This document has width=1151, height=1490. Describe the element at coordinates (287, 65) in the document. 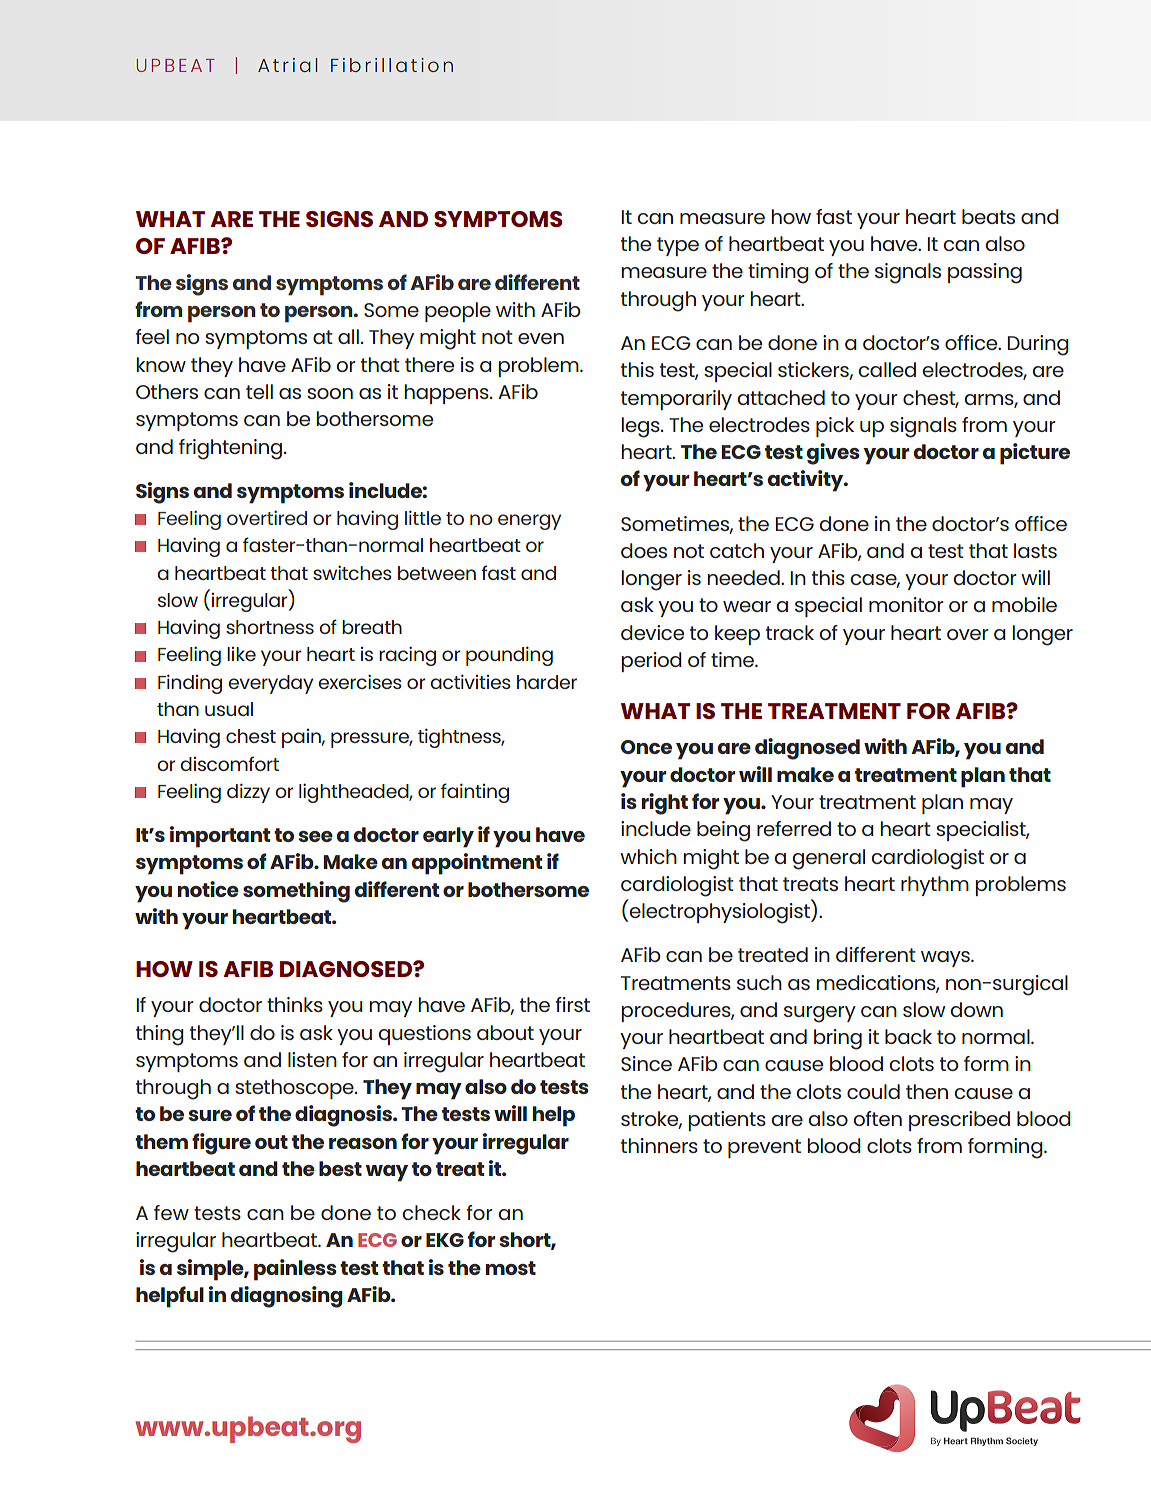

I see `Atrial` at that location.
